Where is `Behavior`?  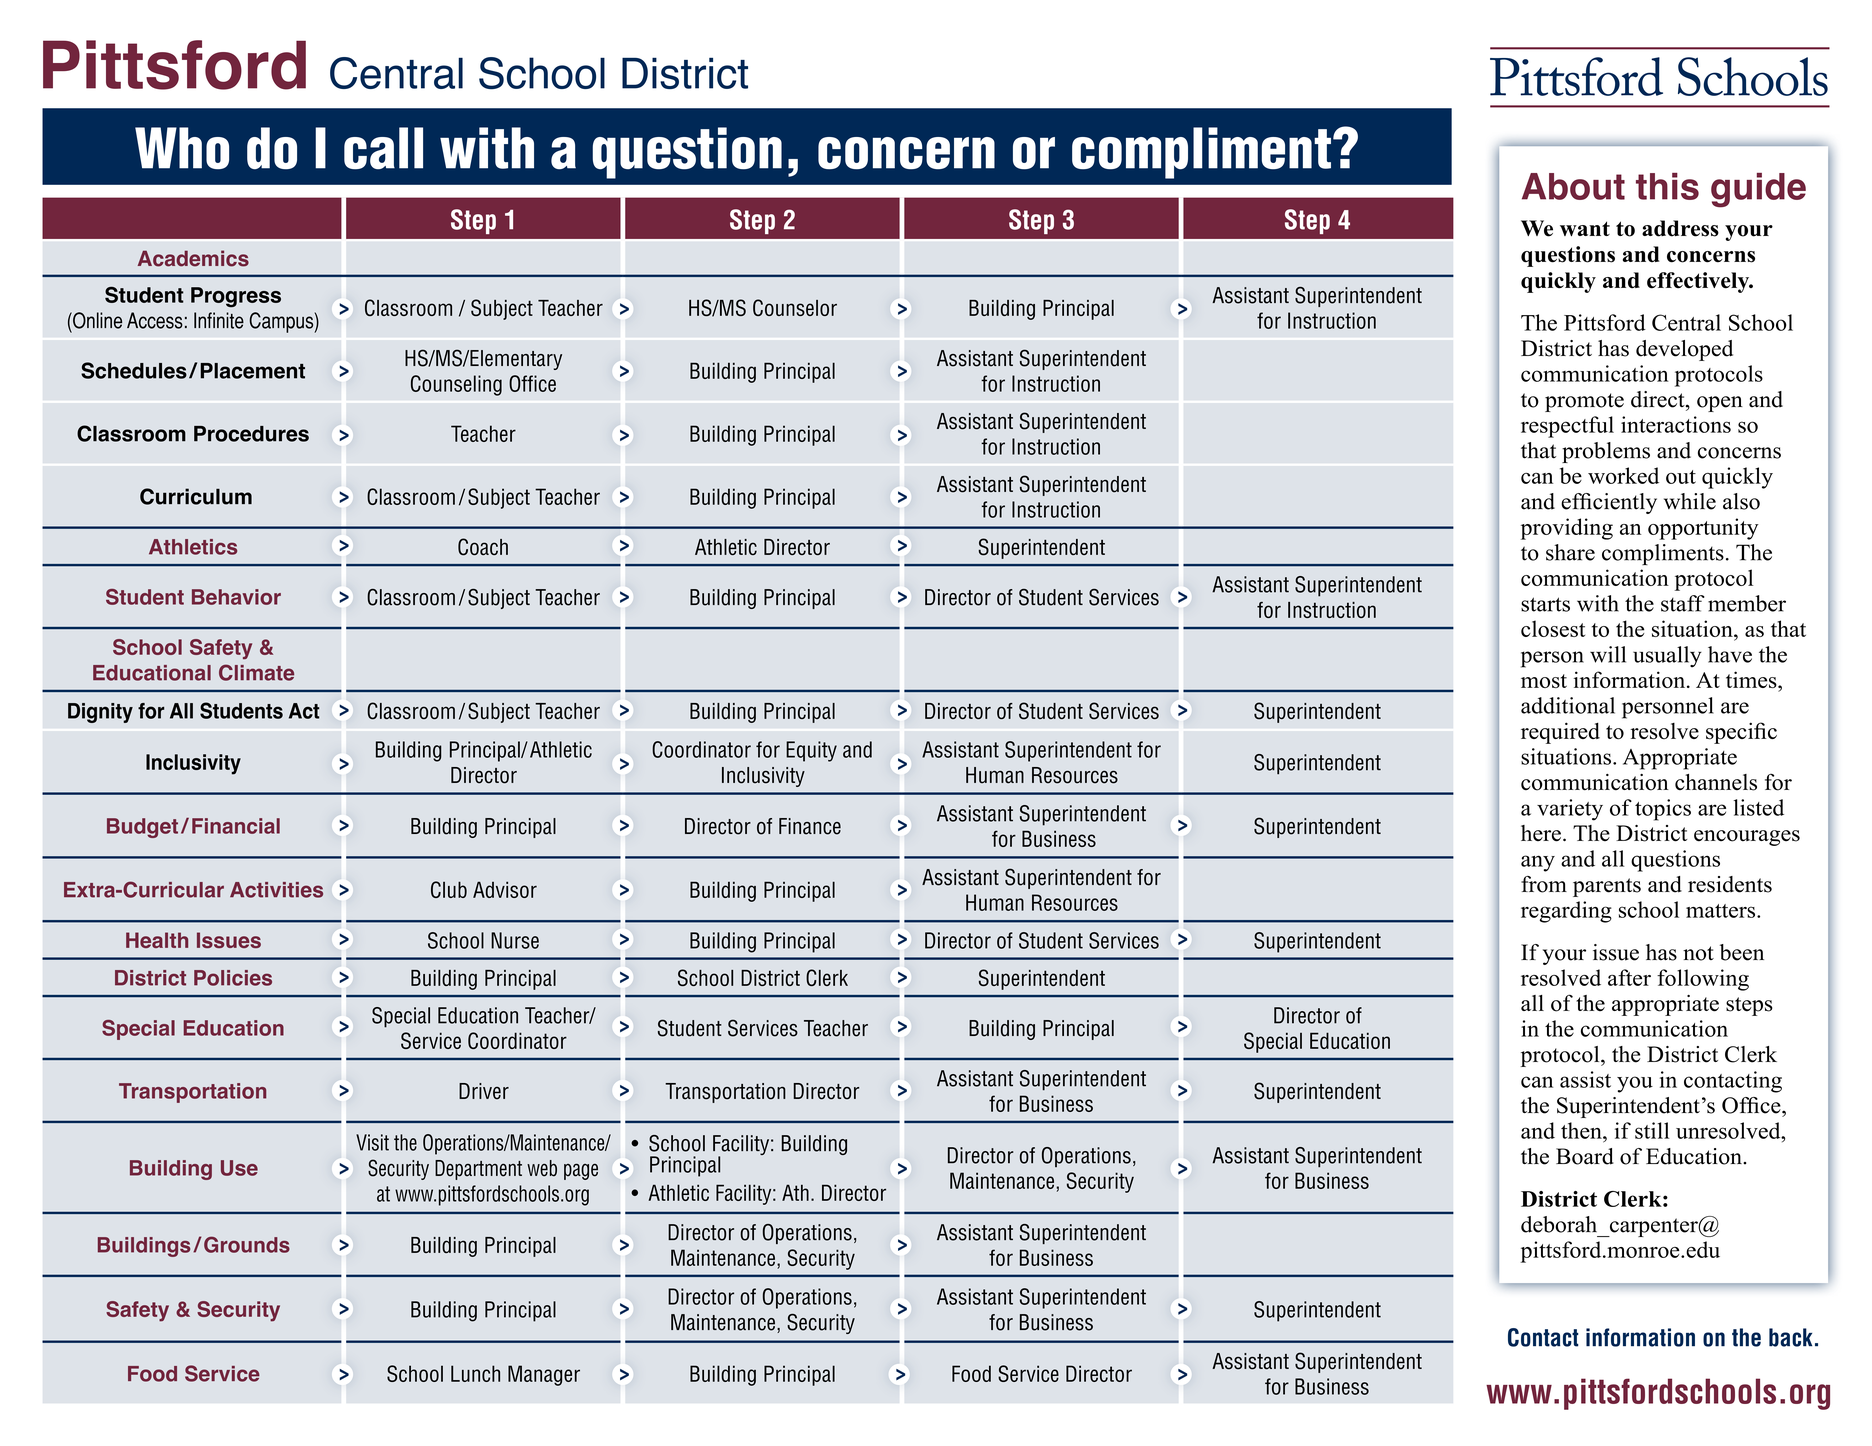 Behavior is located at coordinates (236, 597).
